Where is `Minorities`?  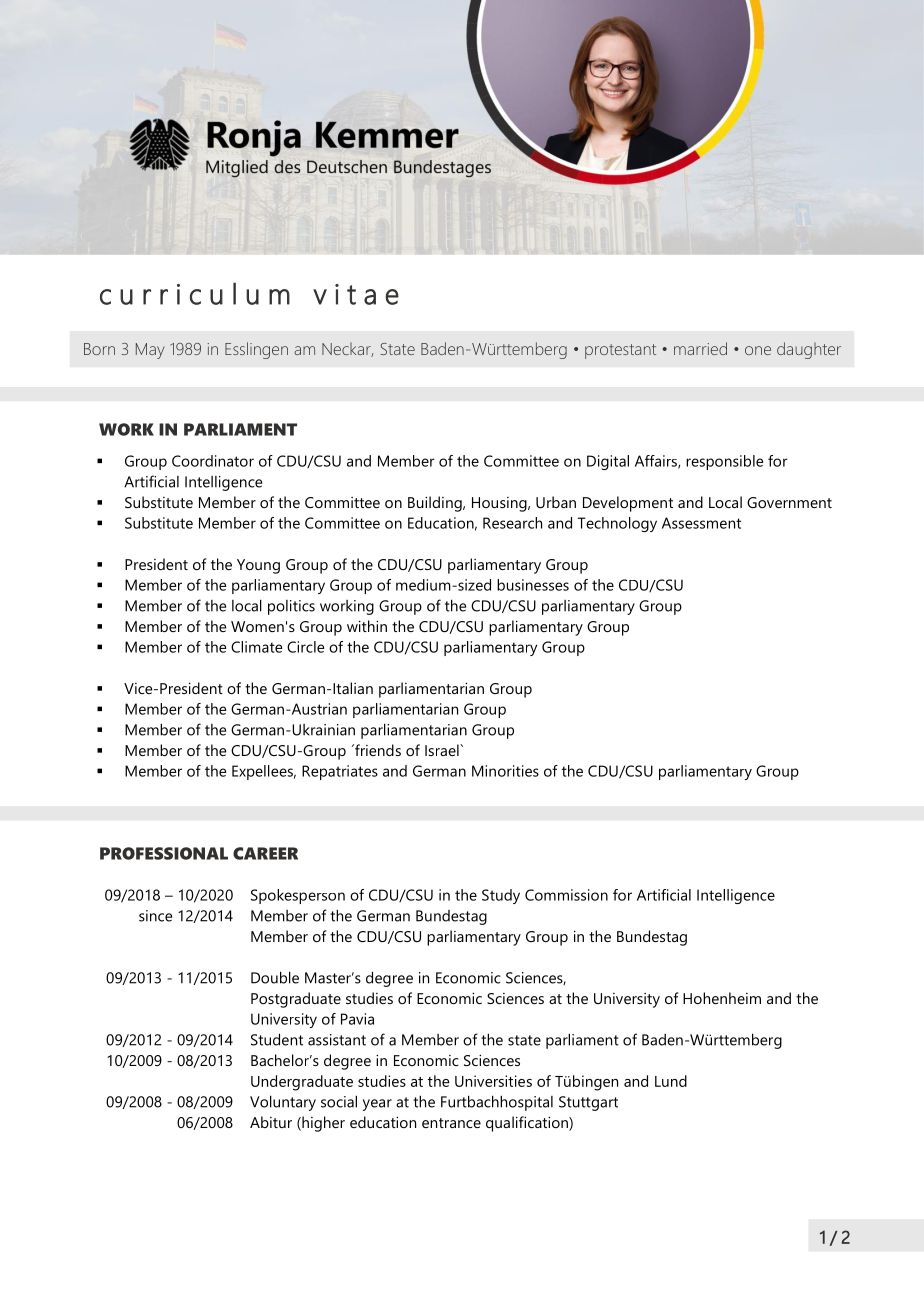
Minorities is located at coordinates (505, 771).
